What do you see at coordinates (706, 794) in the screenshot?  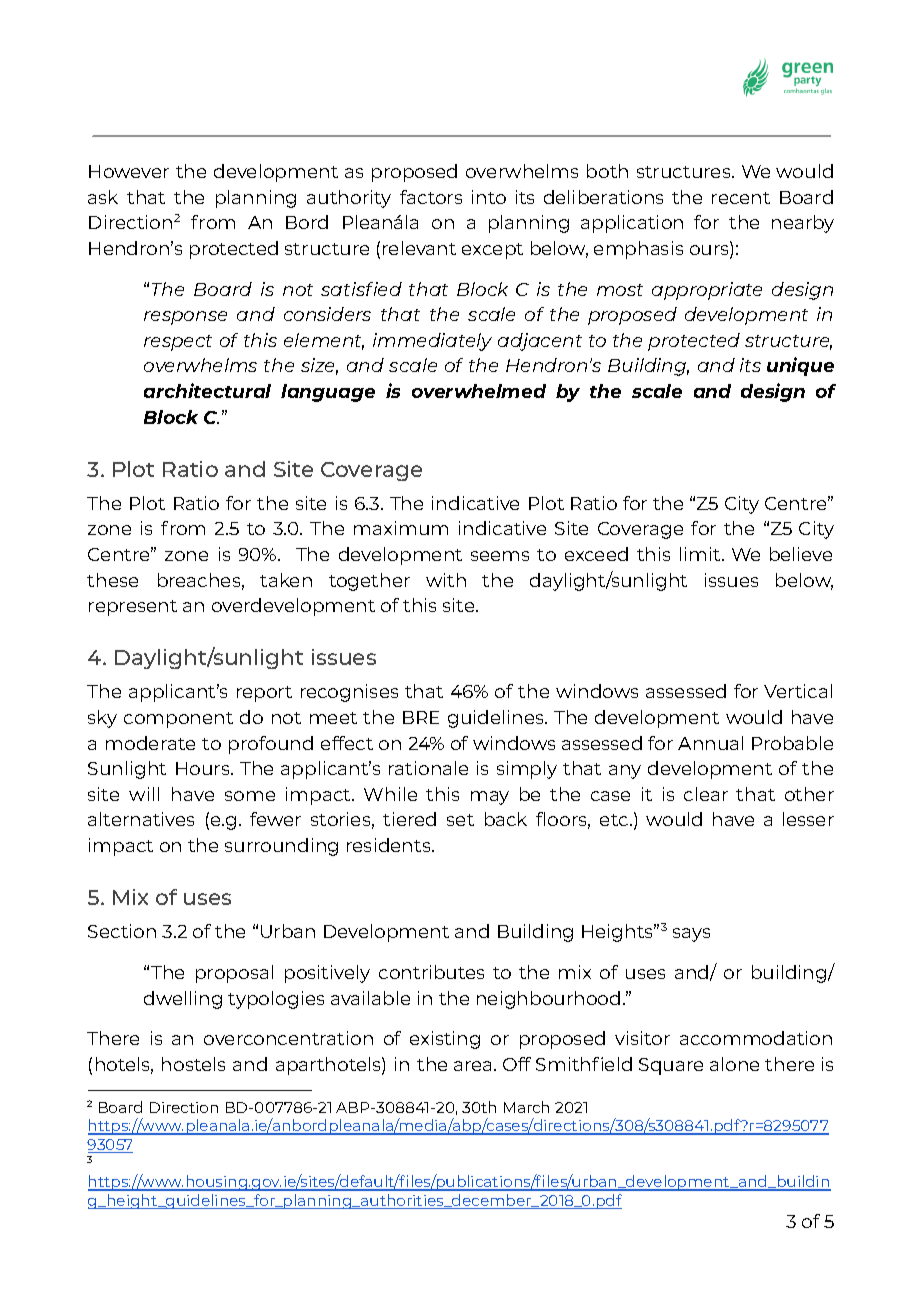 I see `clear` at bounding box center [706, 794].
